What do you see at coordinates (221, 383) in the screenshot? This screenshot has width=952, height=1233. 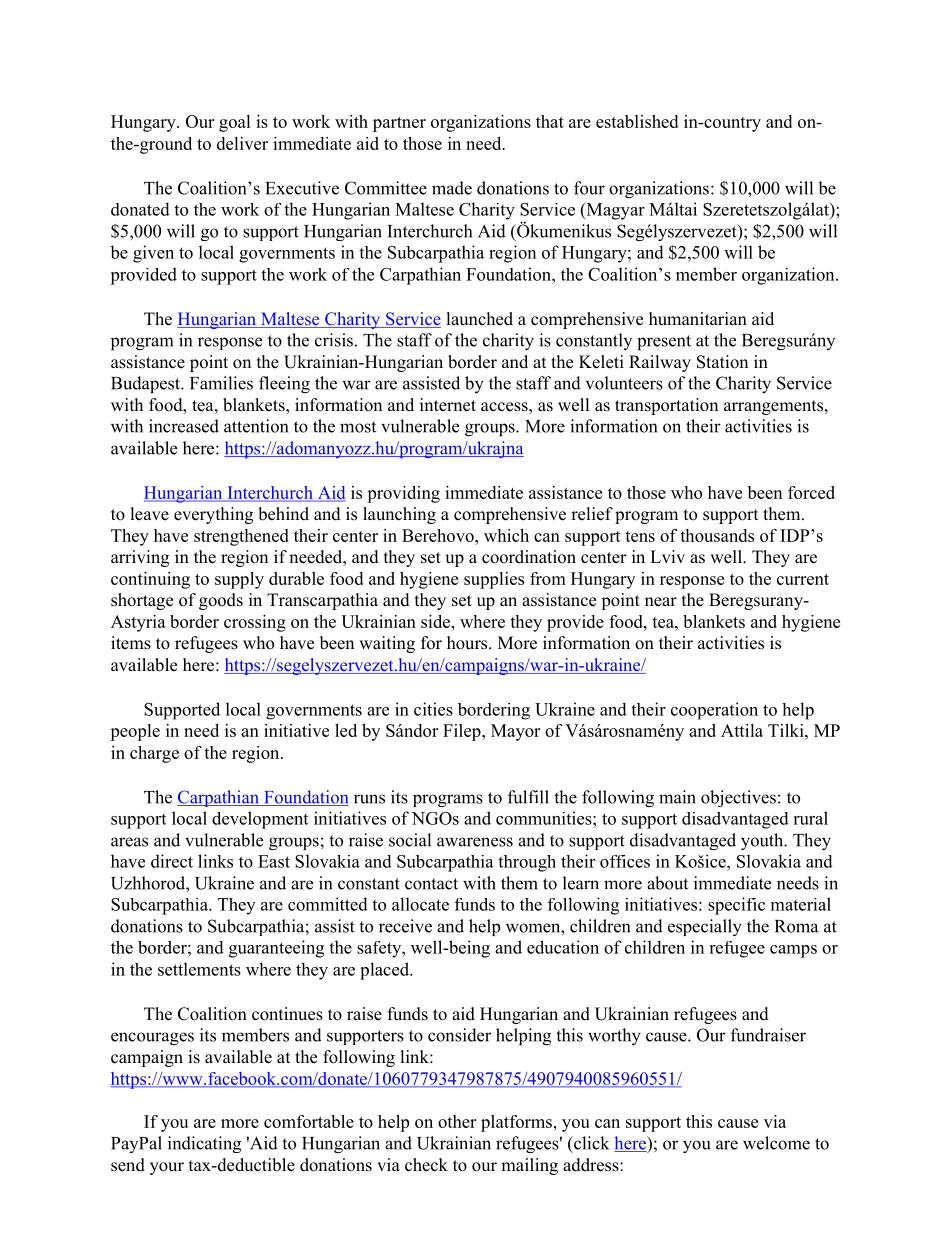 I see `Families` at bounding box center [221, 383].
